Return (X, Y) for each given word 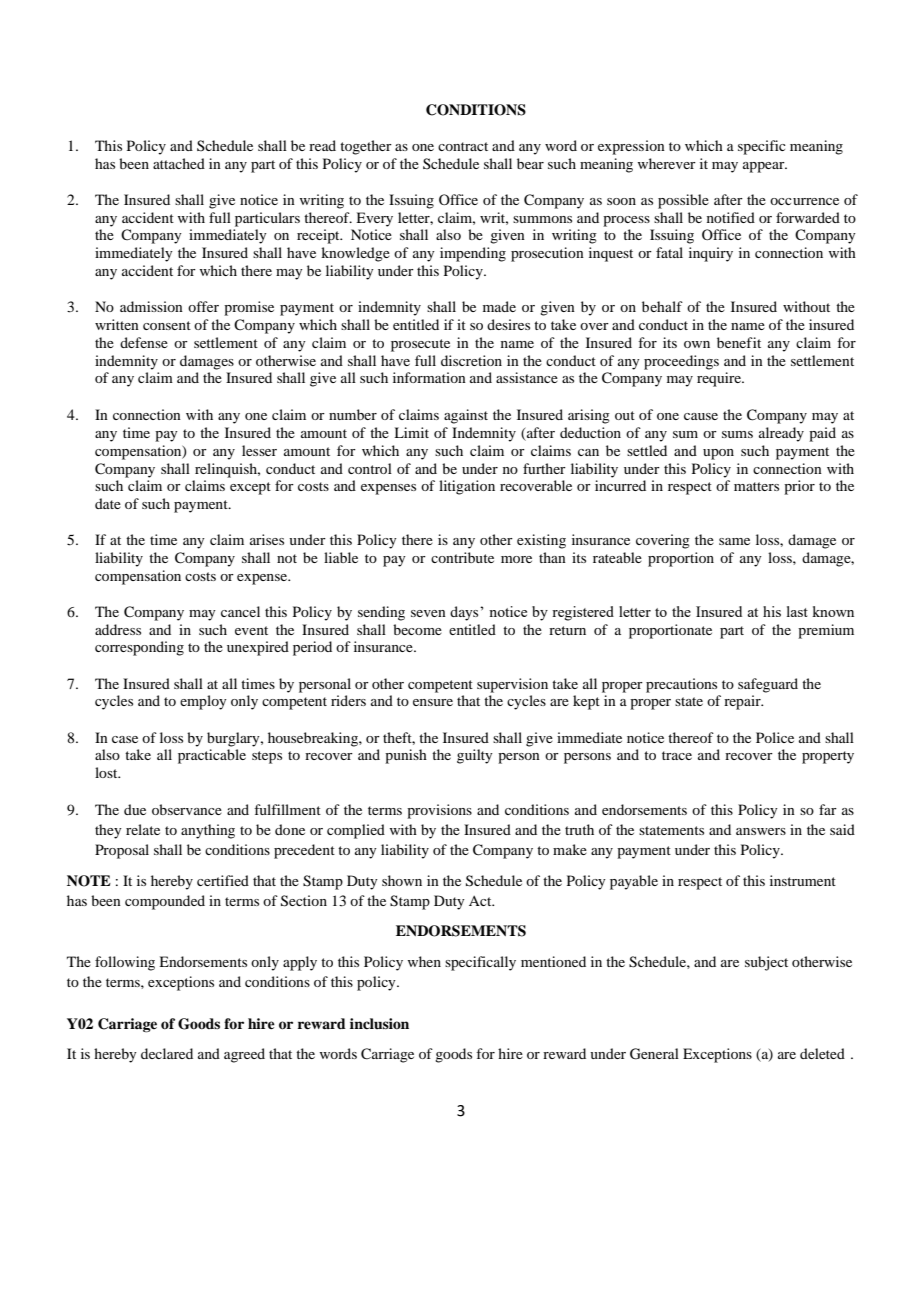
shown (402, 880)
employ (203, 702)
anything (208, 831)
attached (179, 163)
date (108, 503)
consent (167, 325)
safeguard (768, 685)
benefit (739, 342)
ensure (433, 702)
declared (167, 1053)
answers (761, 831)
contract (463, 146)
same (734, 541)
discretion (471, 360)
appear (765, 167)
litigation (467, 487)
